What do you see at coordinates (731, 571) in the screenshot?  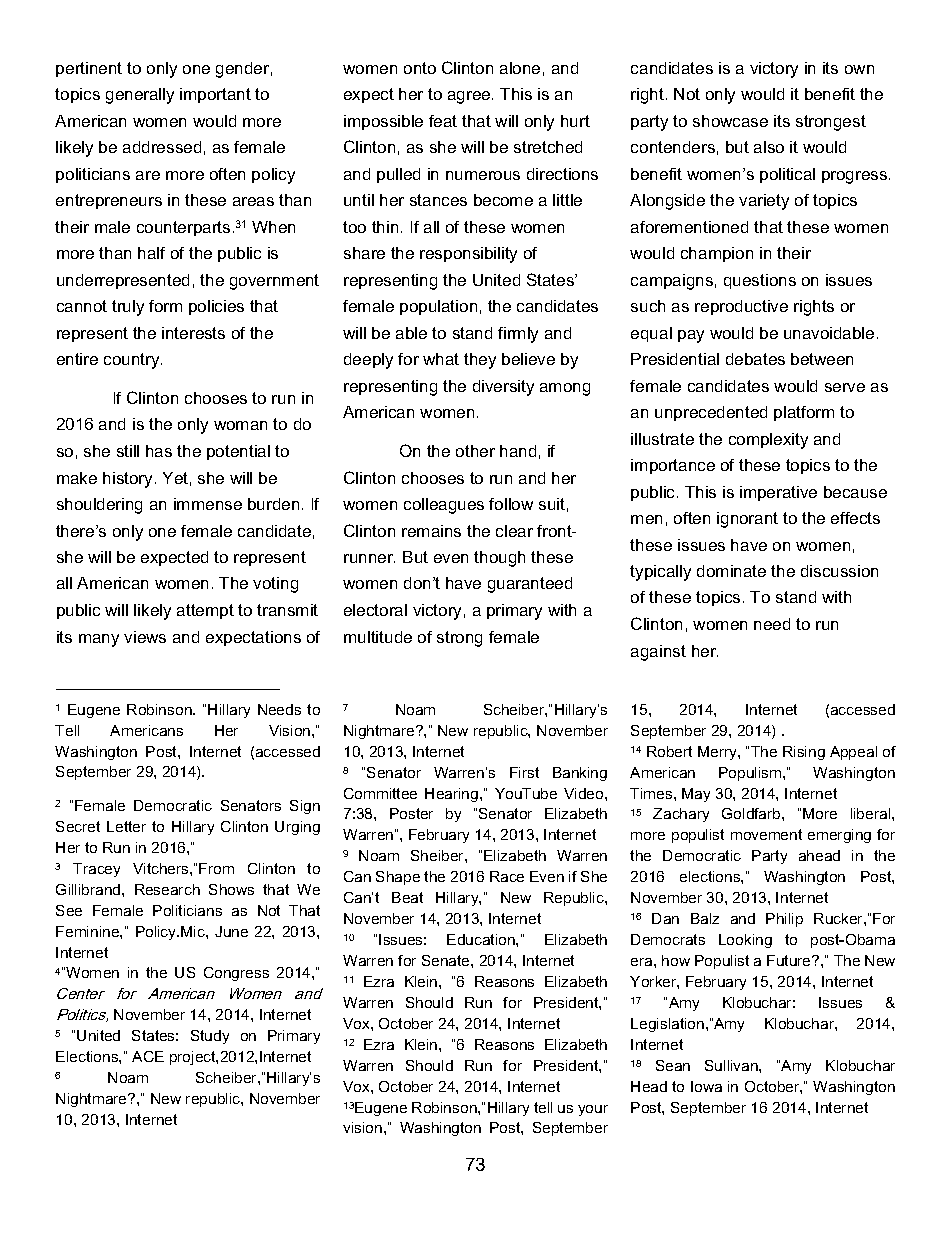 I see `dominate` at bounding box center [731, 571].
